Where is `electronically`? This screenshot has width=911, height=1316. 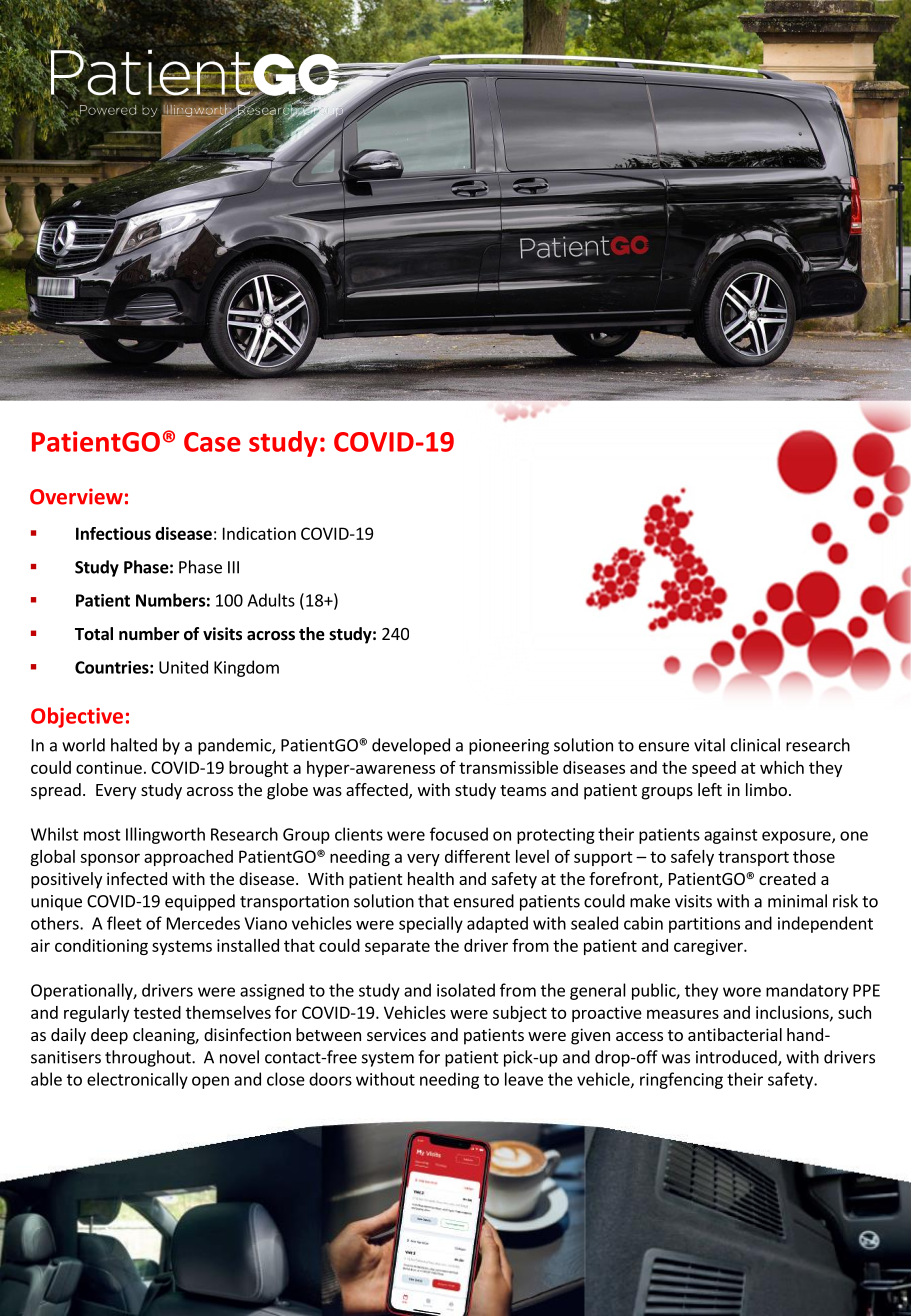
electronically is located at coordinates (137, 1080).
